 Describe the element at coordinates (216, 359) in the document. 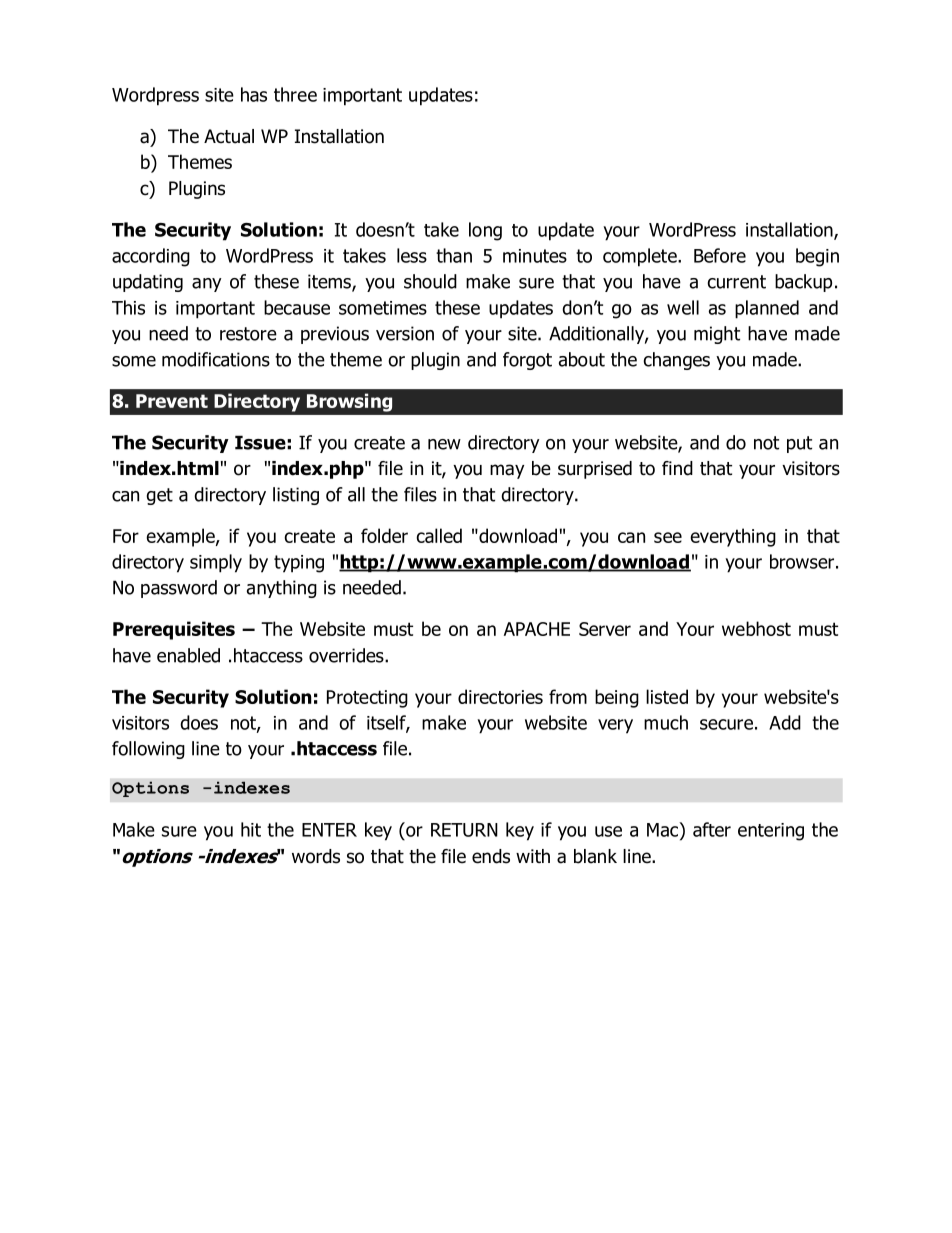

I see `modifications` at that location.
